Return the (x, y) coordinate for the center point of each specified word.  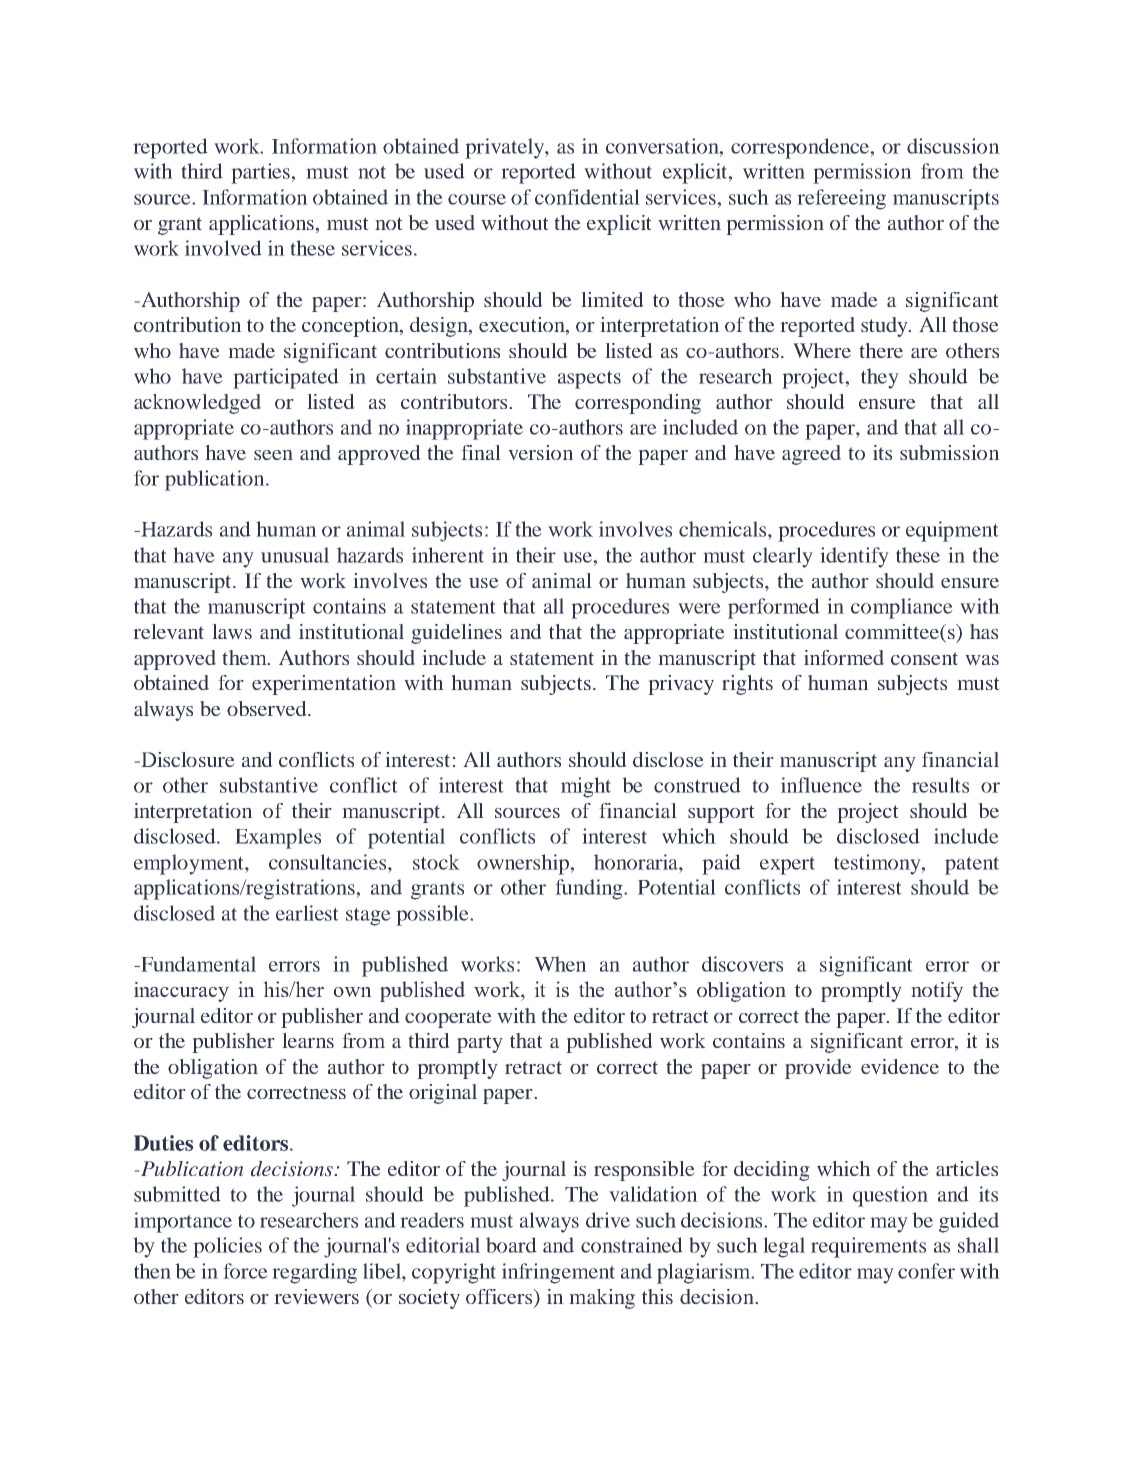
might (586, 787)
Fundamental (197, 964)
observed (268, 709)
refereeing (841, 199)
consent (924, 658)
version (541, 453)
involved (223, 248)
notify (937, 992)
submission (950, 452)
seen (273, 455)
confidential (587, 197)
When (561, 964)
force (245, 1271)
